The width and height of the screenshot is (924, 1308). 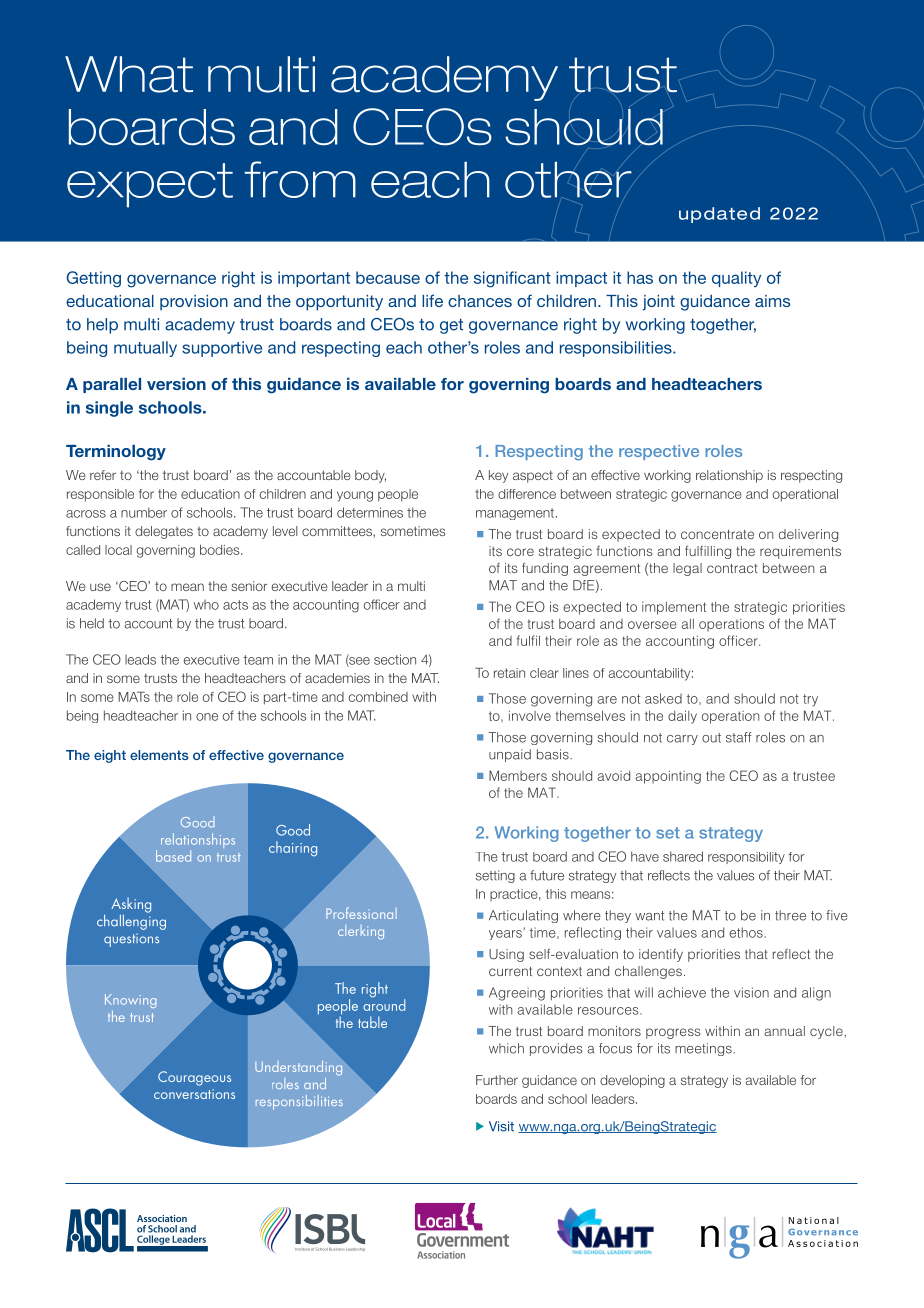 I want to click on What, so click(x=129, y=74).
